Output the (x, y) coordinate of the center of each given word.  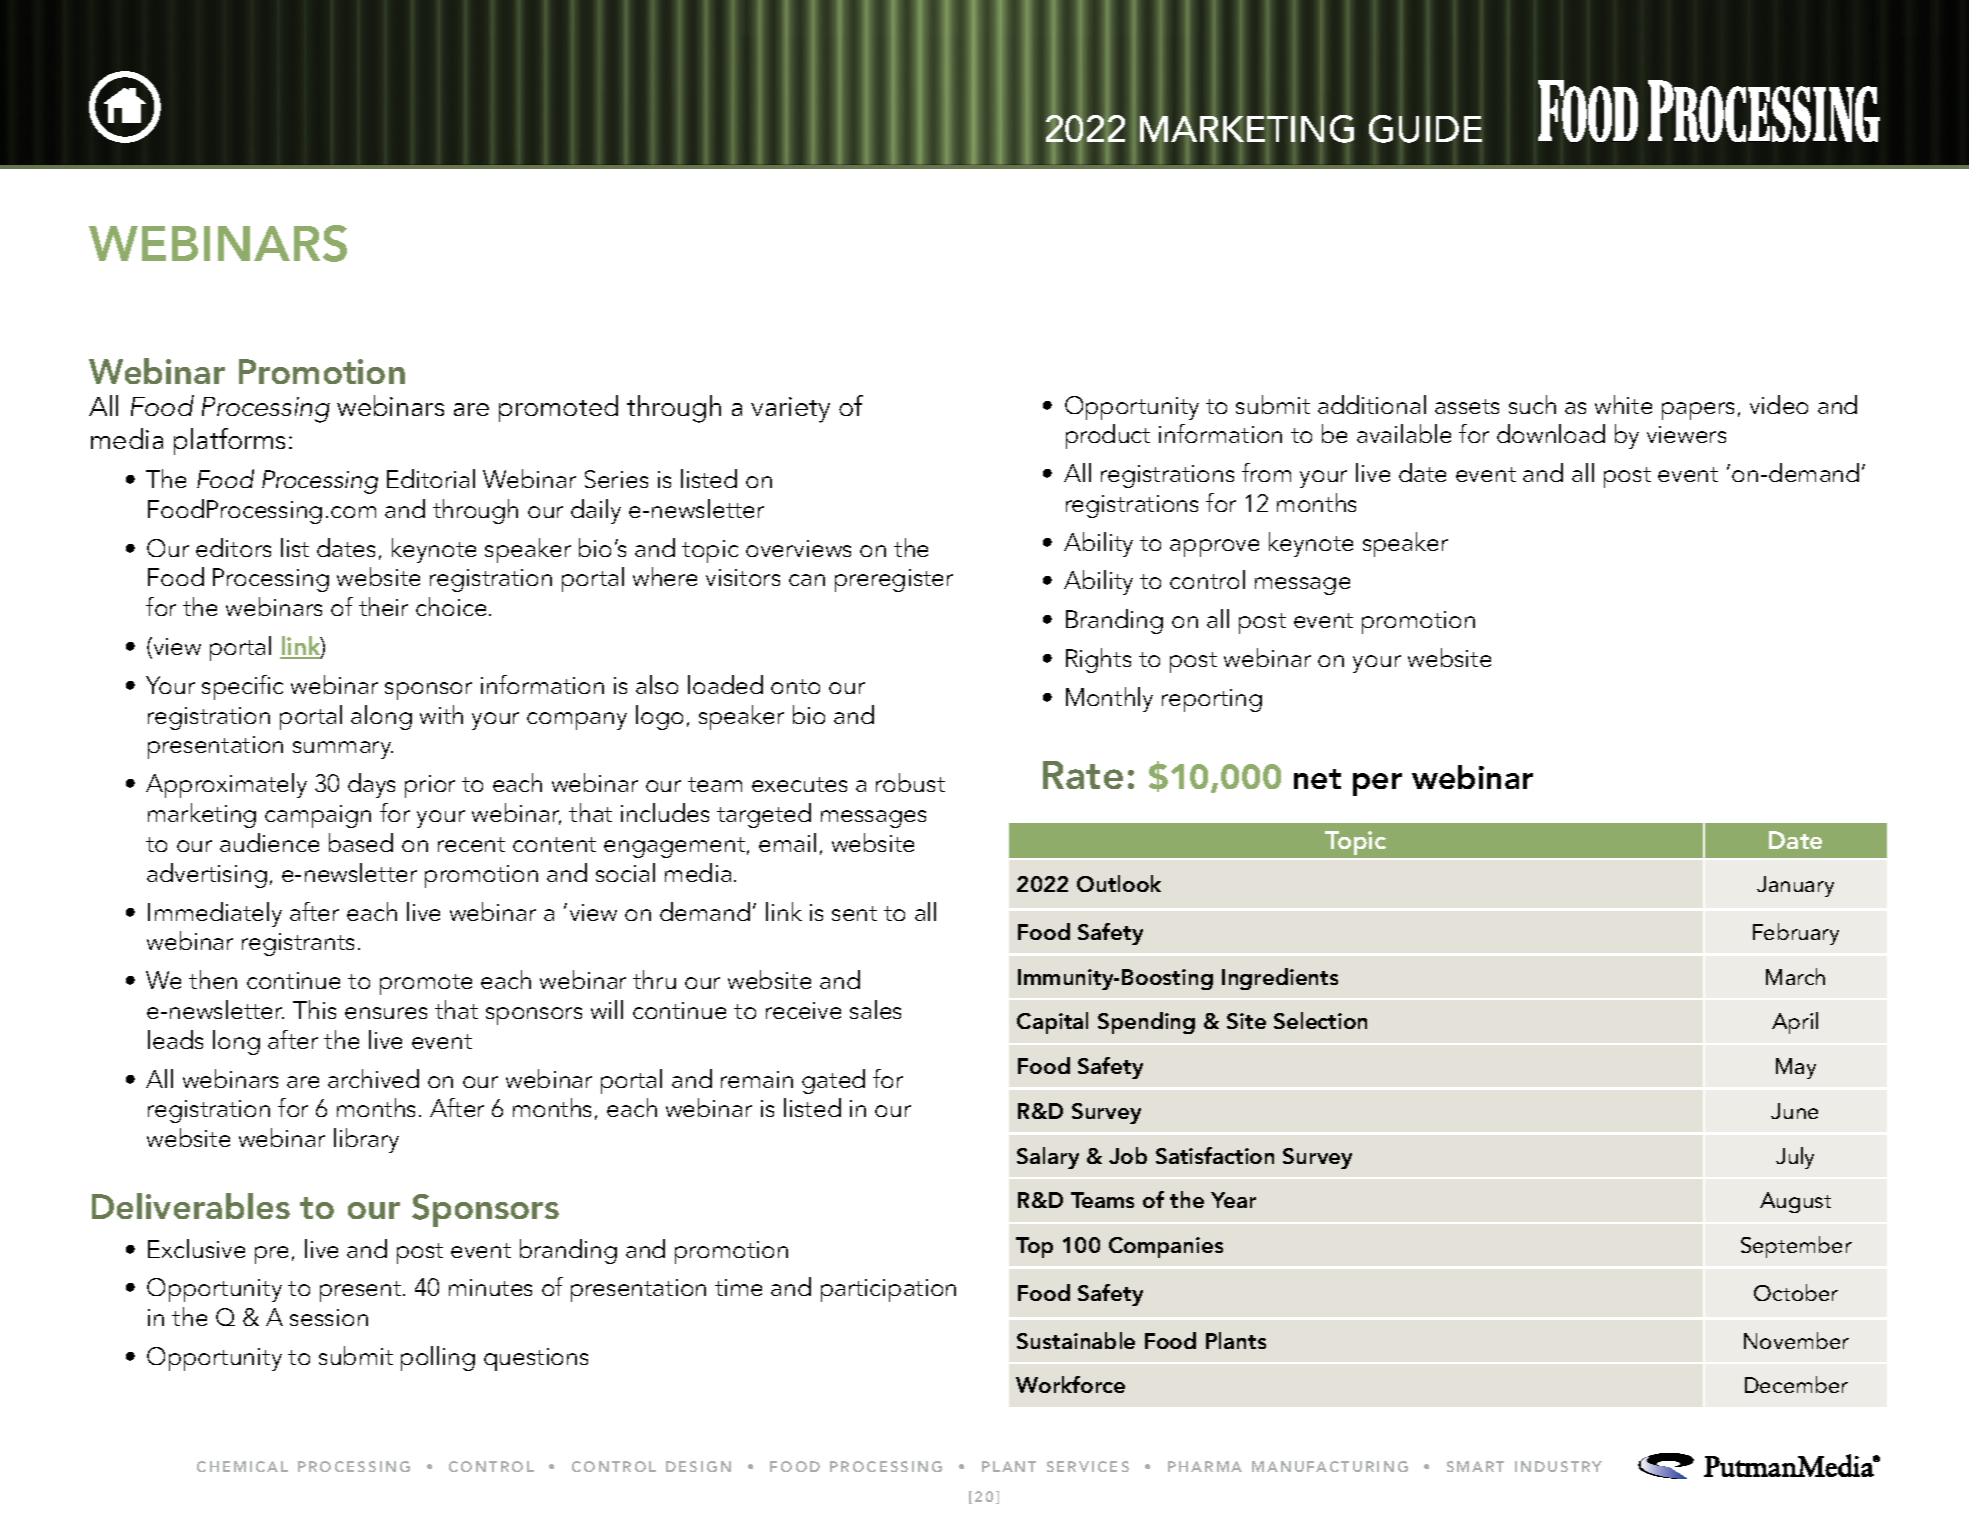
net (1317, 779)
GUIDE (1425, 129)
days (371, 785)
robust (910, 782)
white (1623, 404)
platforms (229, 441)
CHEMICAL (242, 1466)
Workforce (1070, 1384)
